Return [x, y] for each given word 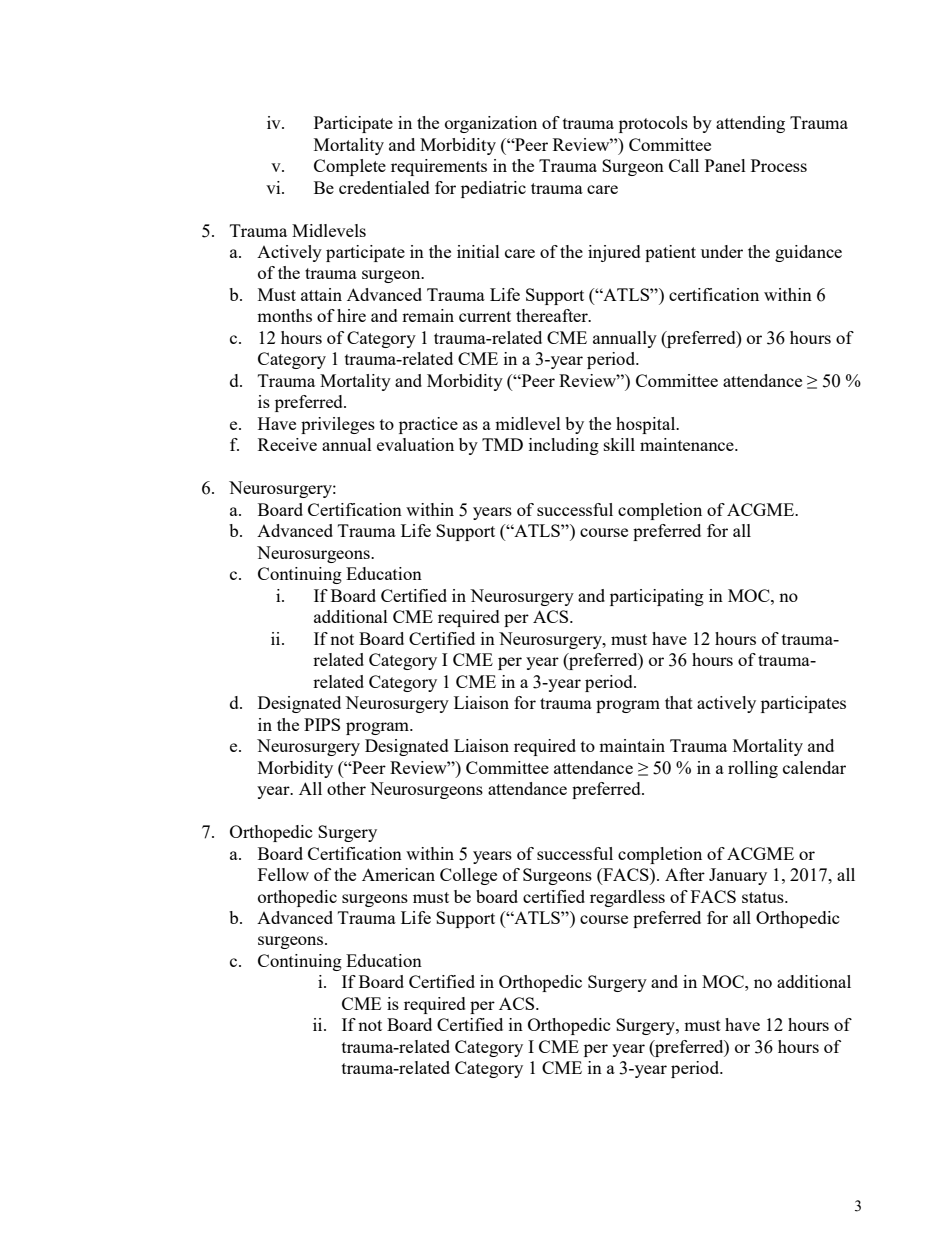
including [564, 446]
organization [491, 124]
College [468, 876]
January [738, 876]
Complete [350, 167]
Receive [287, 444]
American [398, 874]
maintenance [688, 444]
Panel [725, 165]
